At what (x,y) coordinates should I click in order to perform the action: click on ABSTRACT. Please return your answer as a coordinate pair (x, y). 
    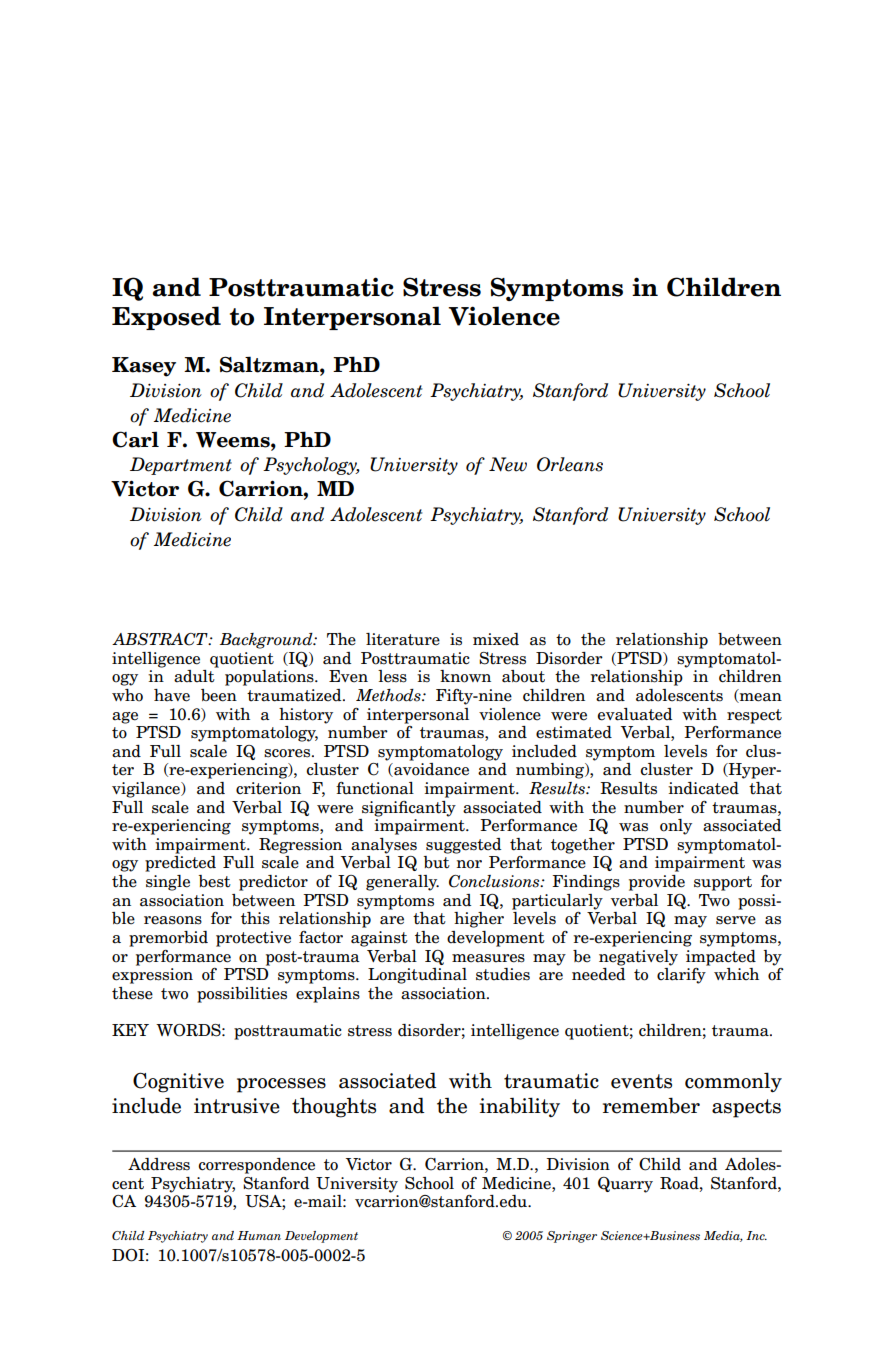
    Looking at the image, I should click on (161, 639).
